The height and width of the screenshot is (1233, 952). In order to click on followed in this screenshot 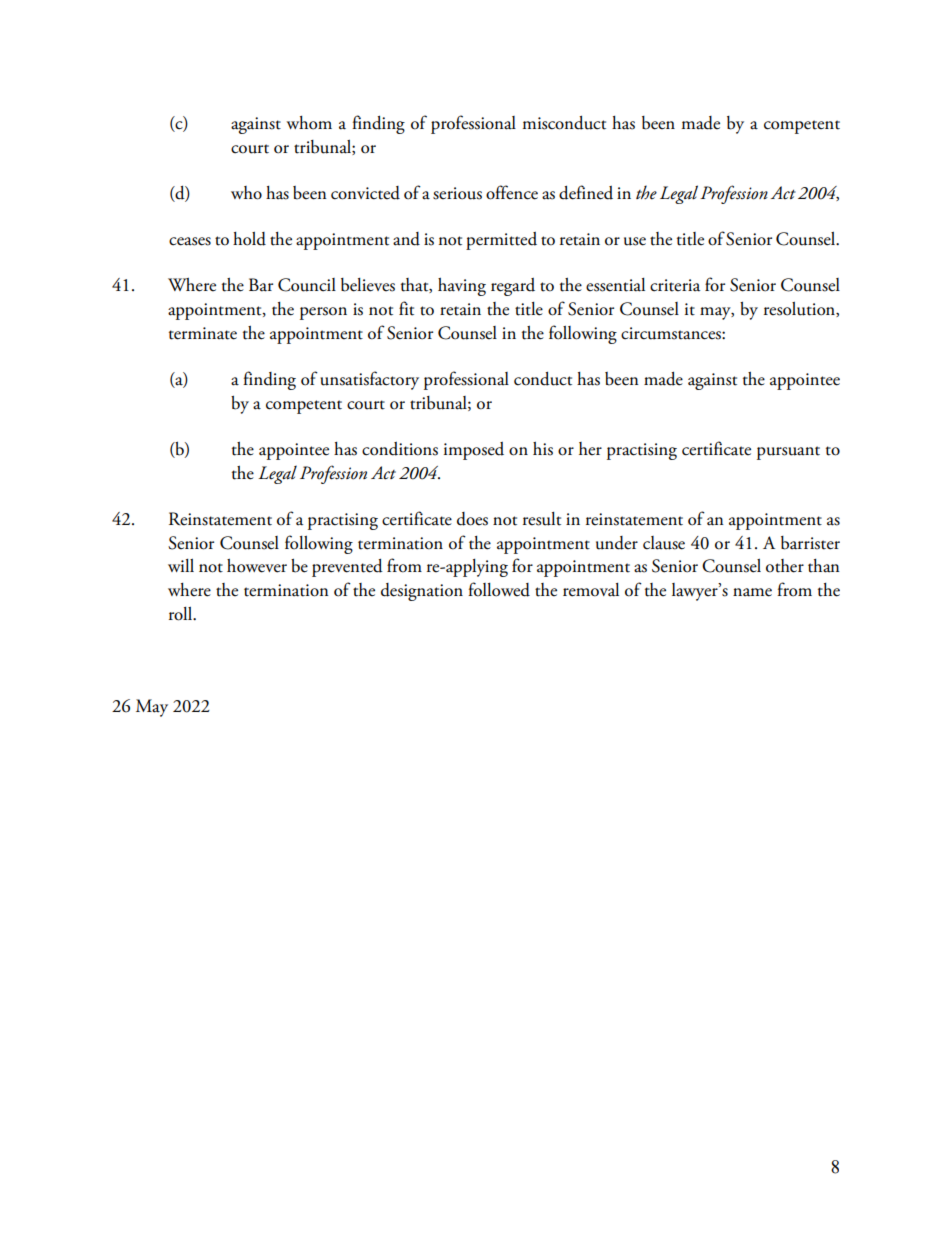, I will do `click(499, 589)`.
